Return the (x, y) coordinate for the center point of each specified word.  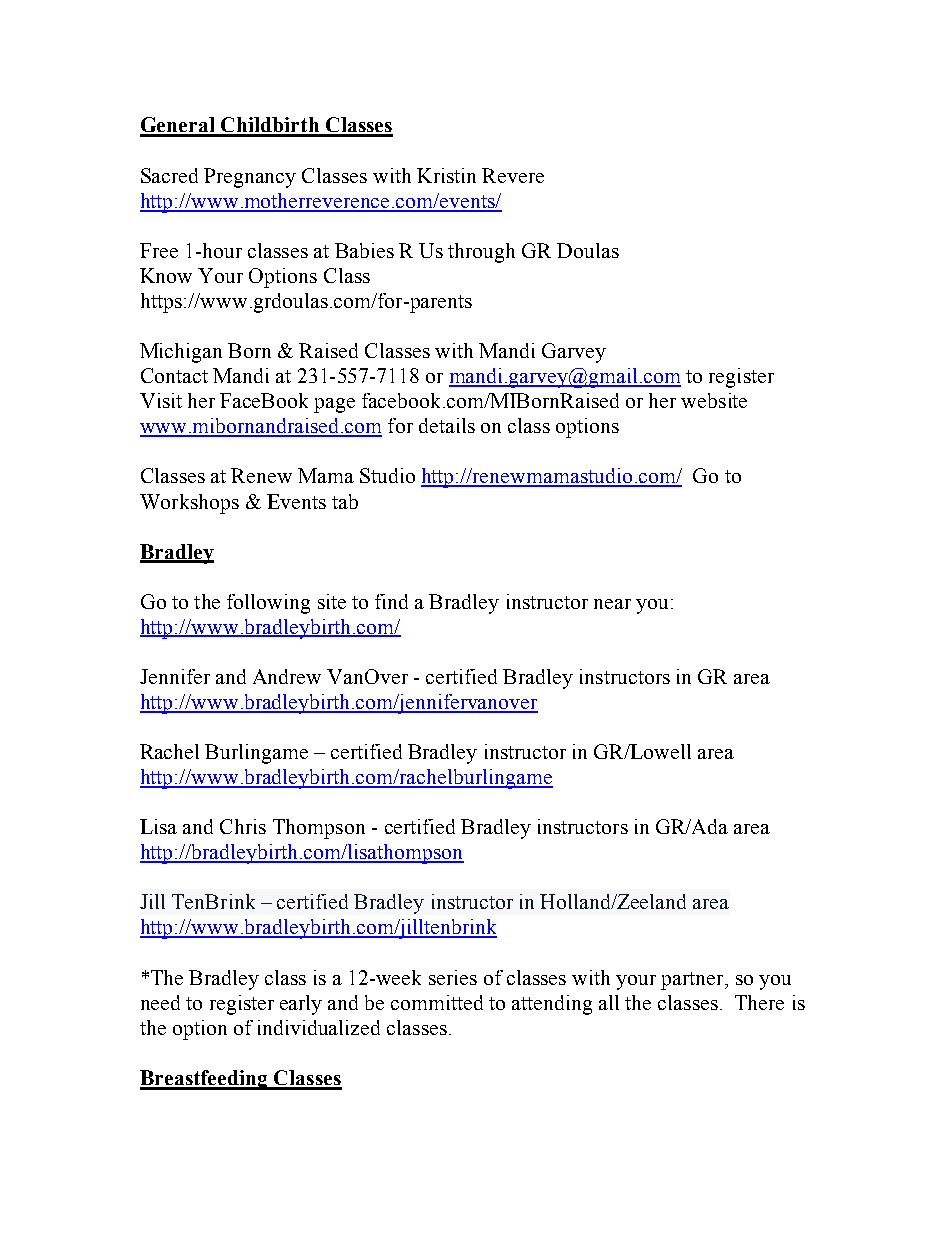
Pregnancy (250, 178)
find (391, 601)
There (759, 1002)
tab (345, 501)
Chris (243, 826)
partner (693, 981)
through (481, 253)
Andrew (287, 676)
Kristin (446, 175)
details (447, 425)
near (612, 604)
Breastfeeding (205, 1080)
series (453, 977)
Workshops (189, 504)
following (268, 604)
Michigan (181, 353)
